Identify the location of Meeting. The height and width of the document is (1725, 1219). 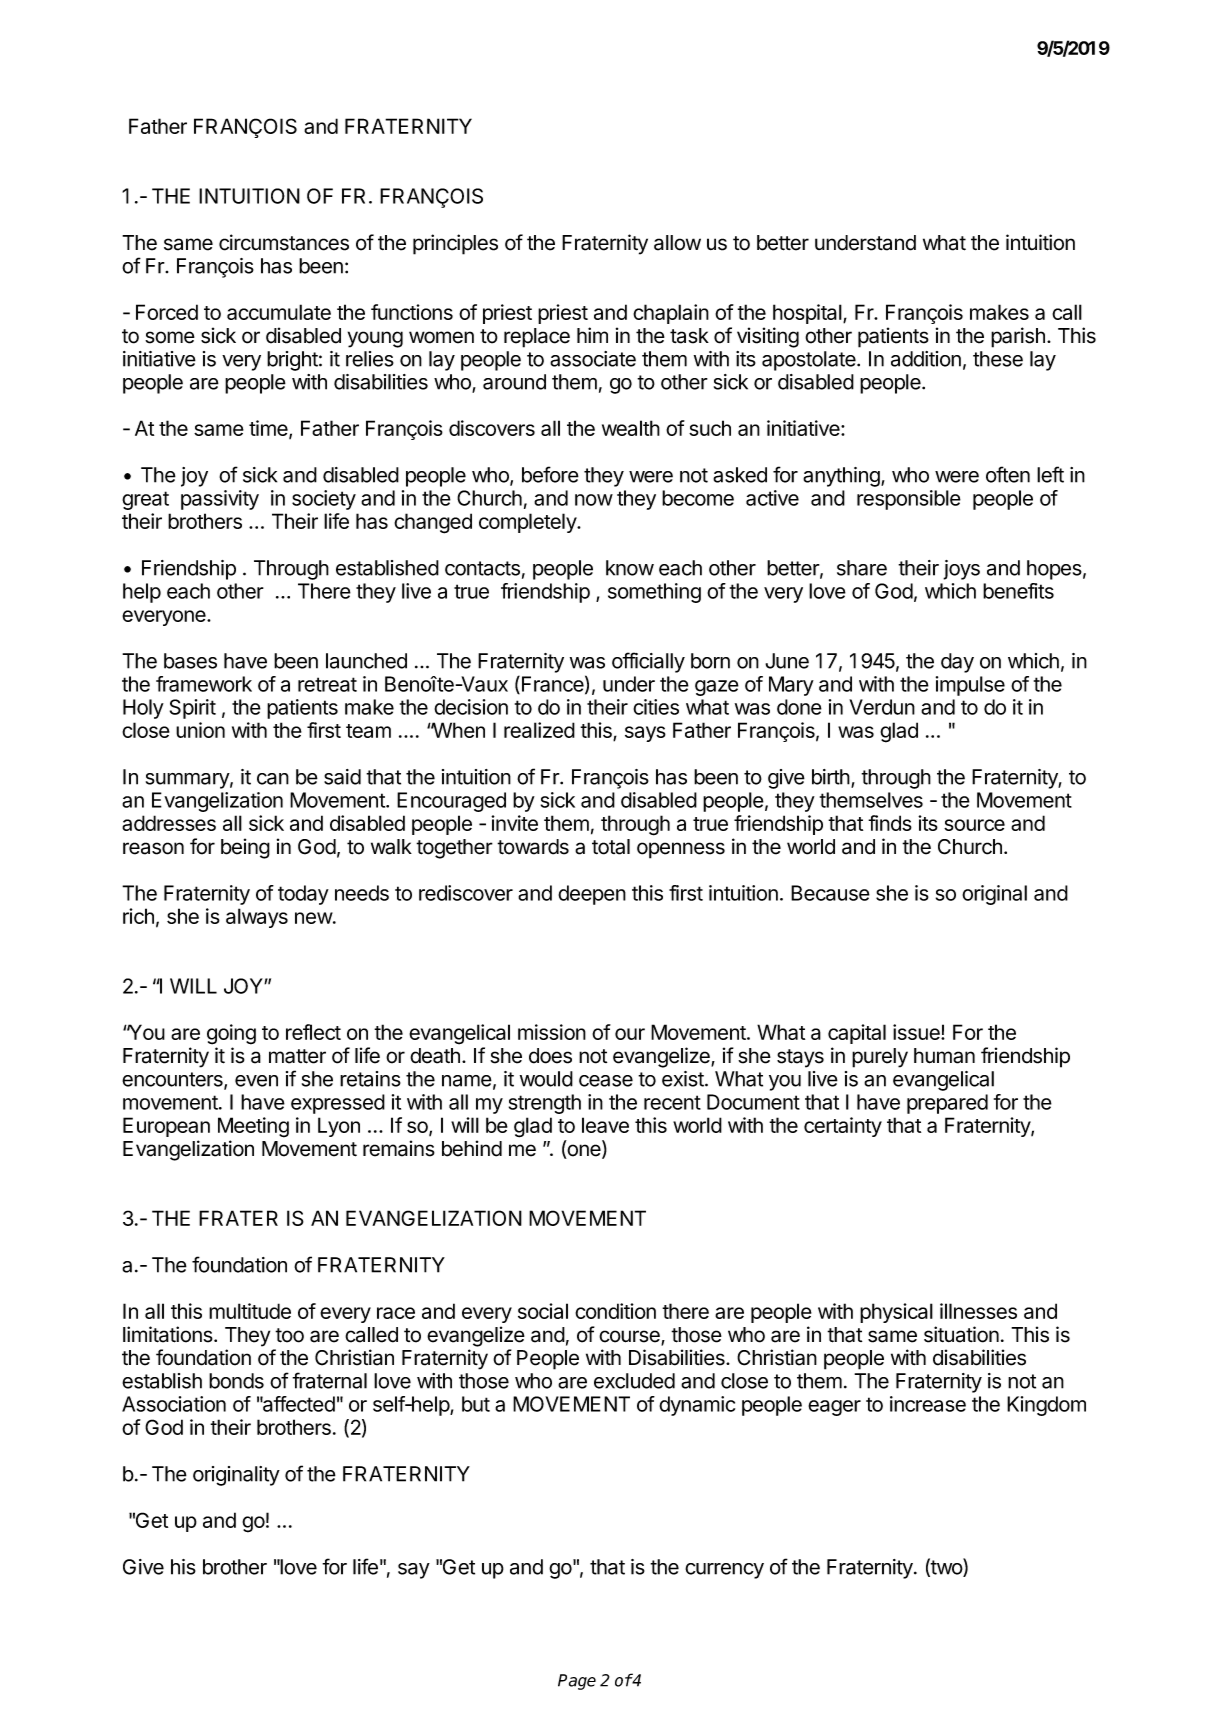
(253, 1127).
